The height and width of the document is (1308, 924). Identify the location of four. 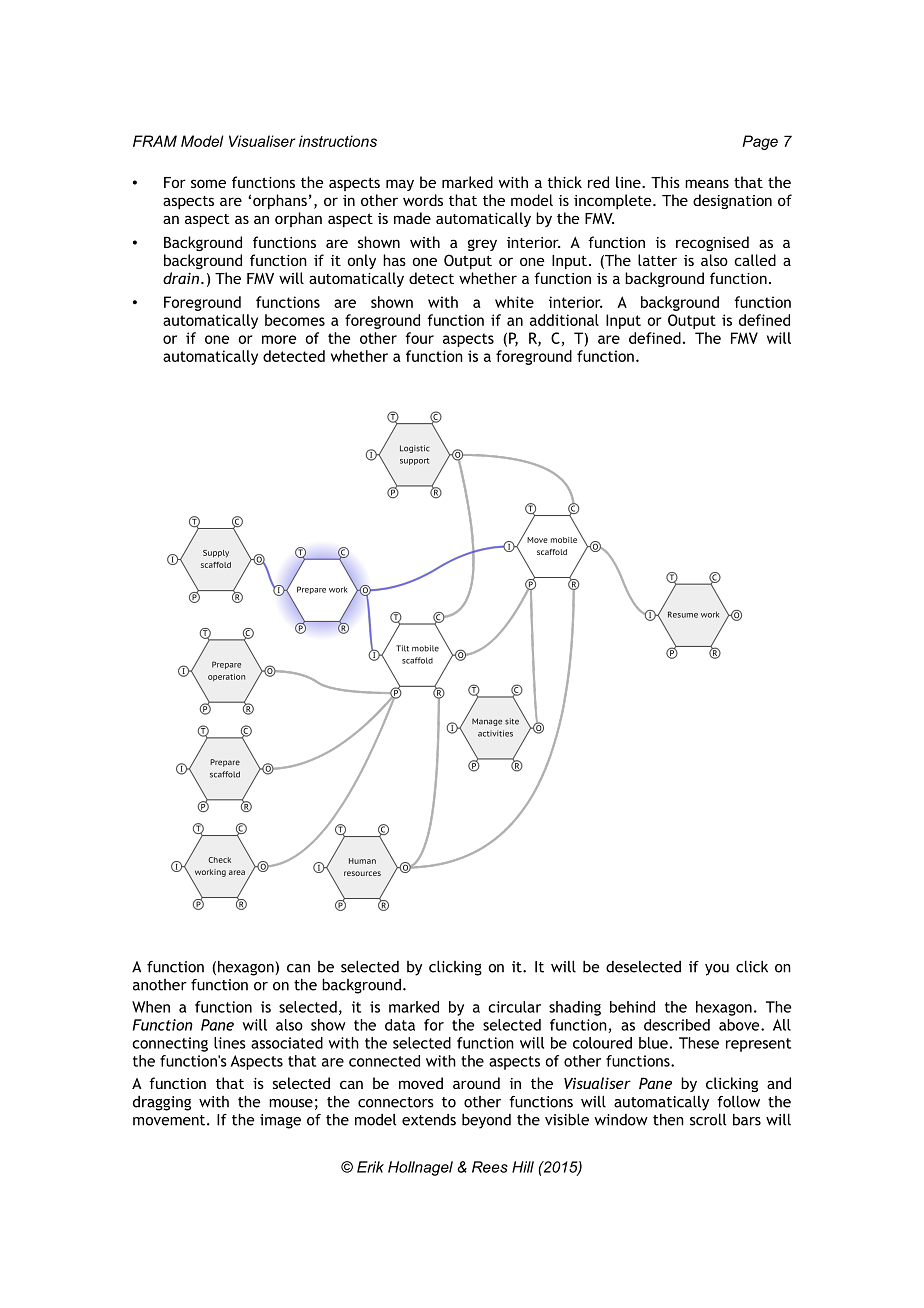
(419, 338).
